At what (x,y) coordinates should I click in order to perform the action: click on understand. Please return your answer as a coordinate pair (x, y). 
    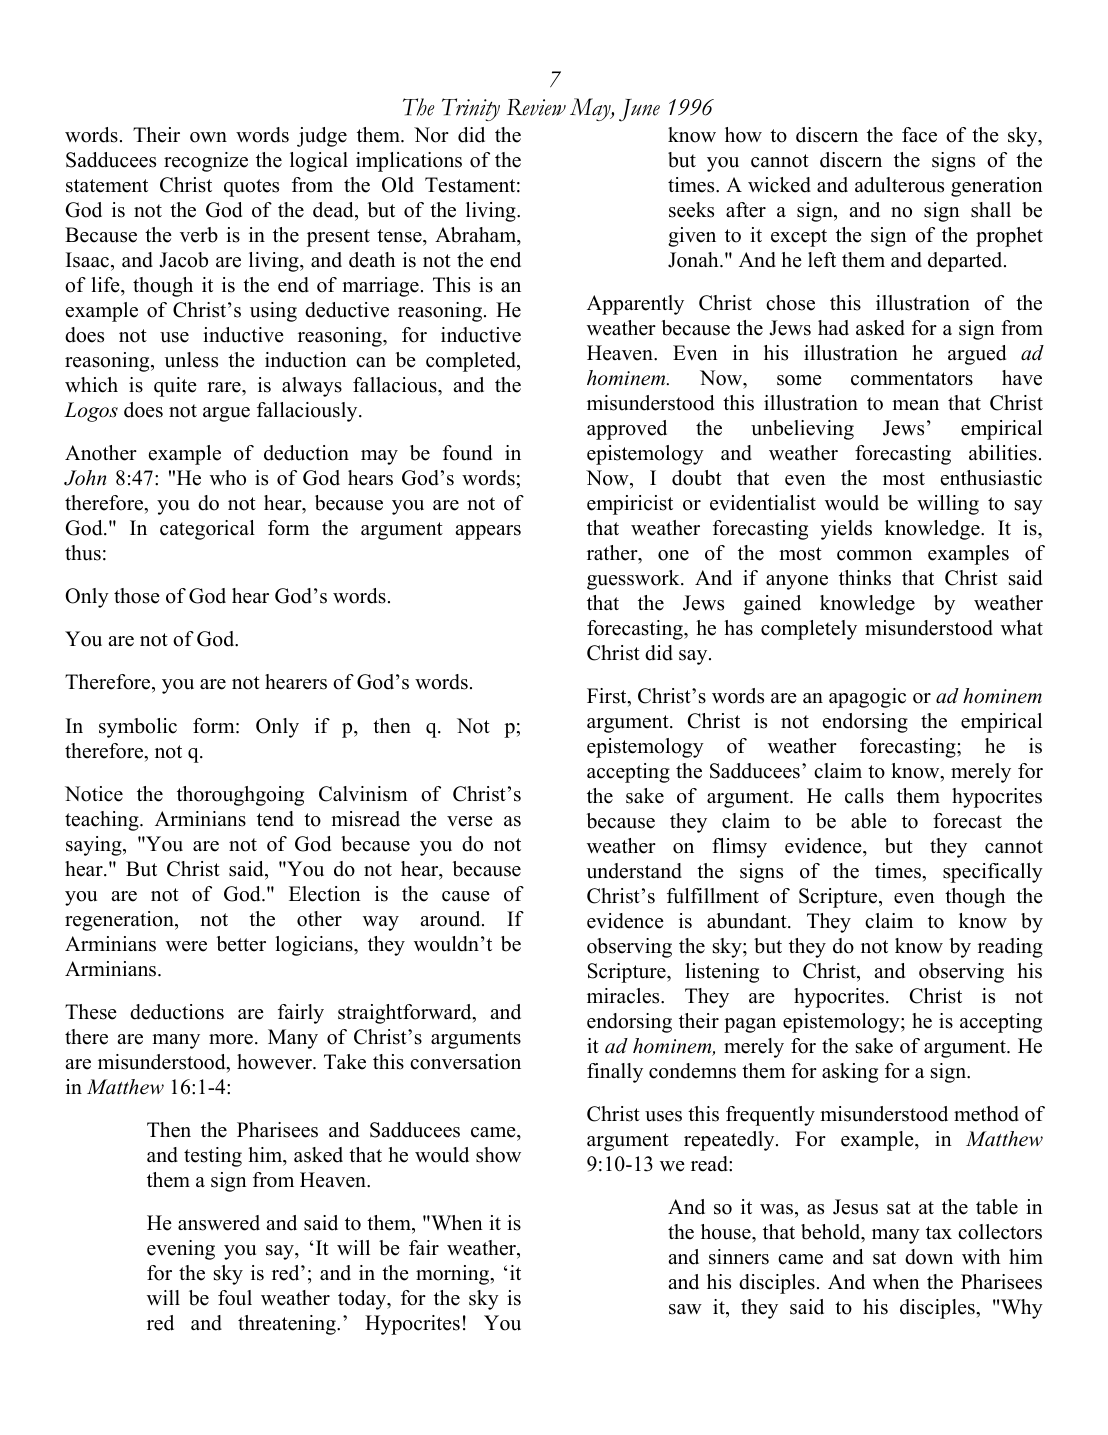
    Looking at the image, I should click on (634, 871).
